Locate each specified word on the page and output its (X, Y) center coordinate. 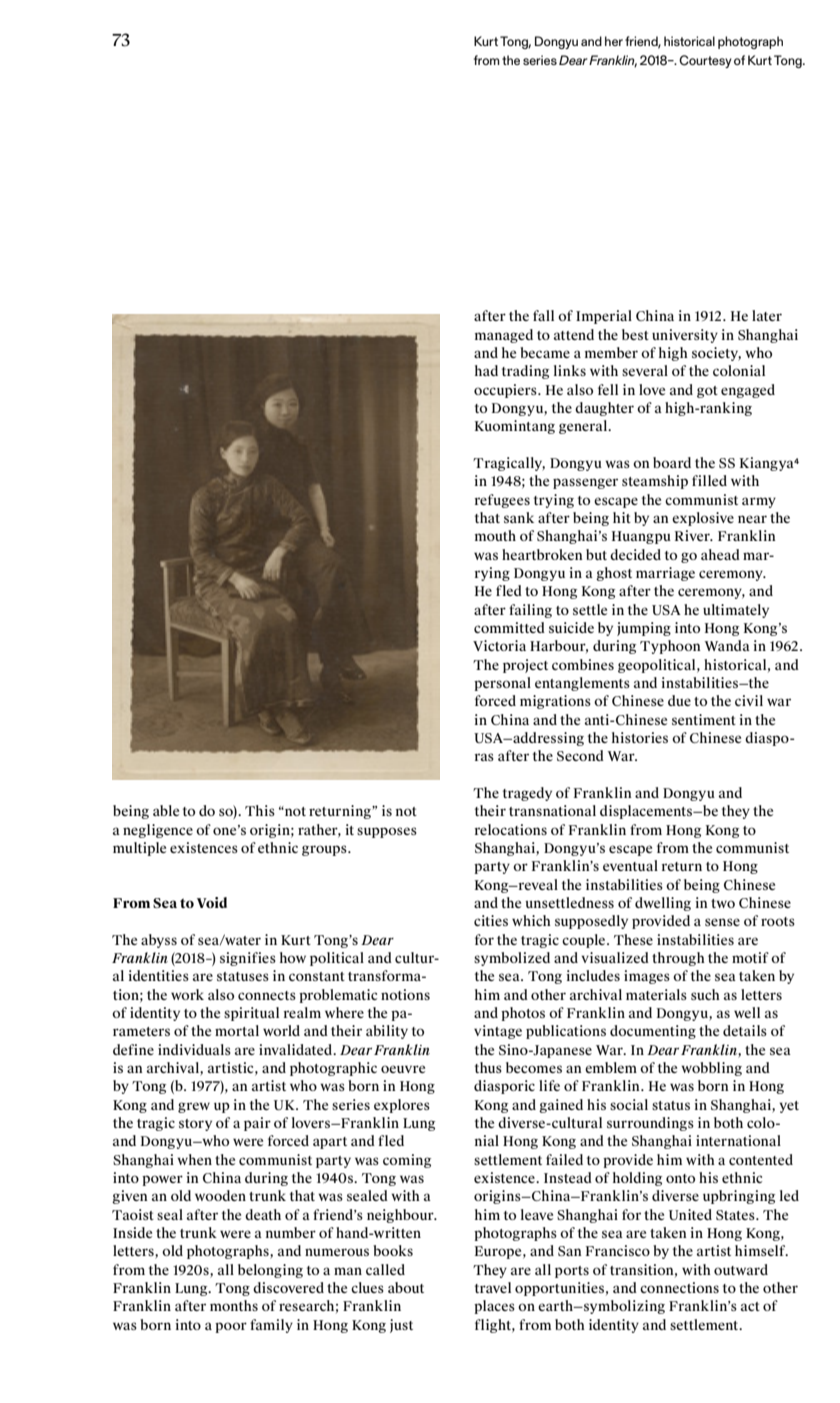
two (723, 903)
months (234, 1305)
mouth (495, 535)
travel (493, 1287)
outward (741, 1269)
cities (491, 920)
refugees (502, 501)
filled (709, 480)
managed (504, 336)
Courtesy (705, 61)
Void (212, 902)
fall (543, 315)
